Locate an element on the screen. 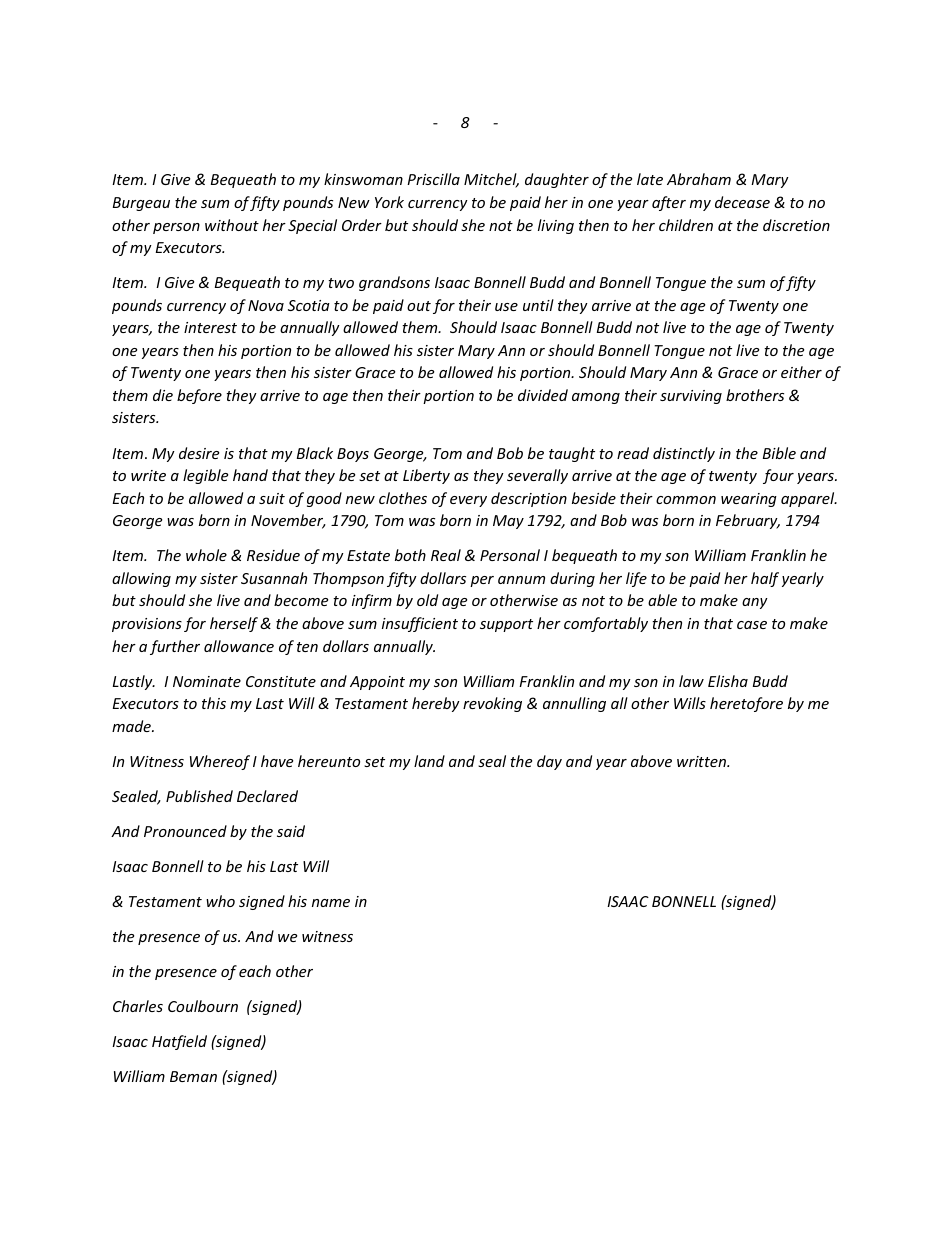  Hatfield is located at coordinates (179, 1042).
